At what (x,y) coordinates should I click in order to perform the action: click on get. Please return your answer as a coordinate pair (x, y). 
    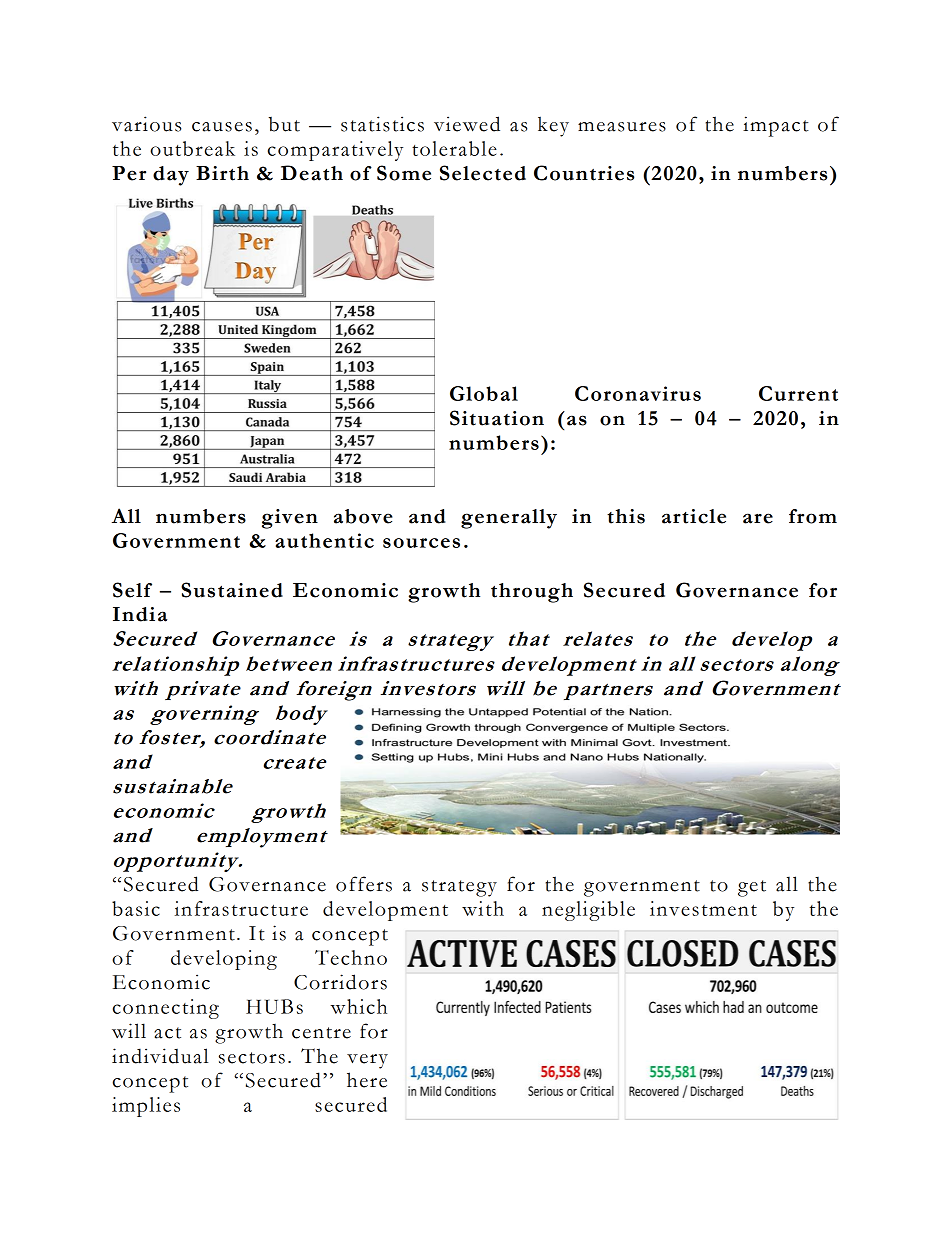
    Looking at the image, I should click on (752, 888).
